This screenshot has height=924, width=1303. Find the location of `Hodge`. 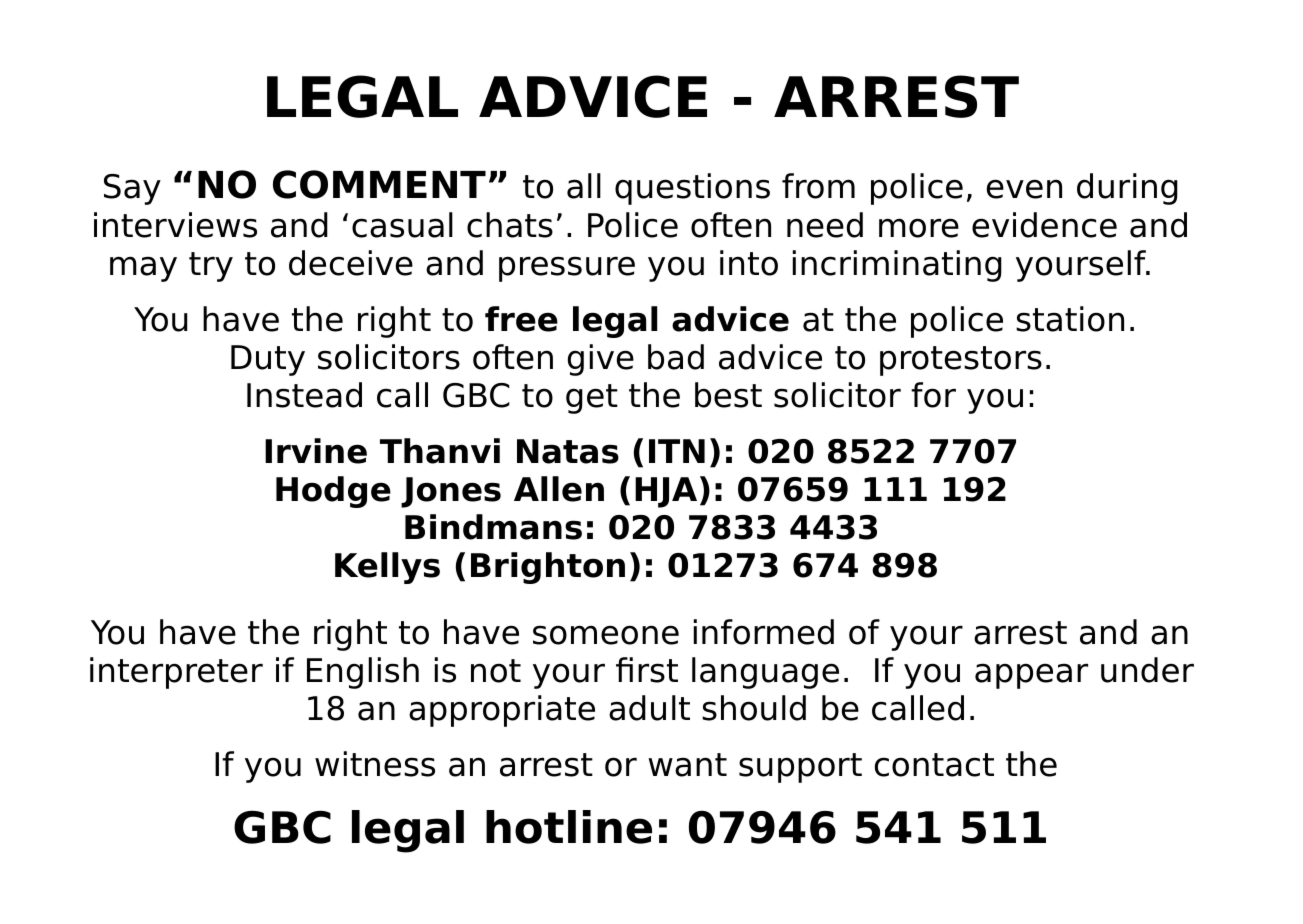

Hodge is located at coordinates (333, 492).
